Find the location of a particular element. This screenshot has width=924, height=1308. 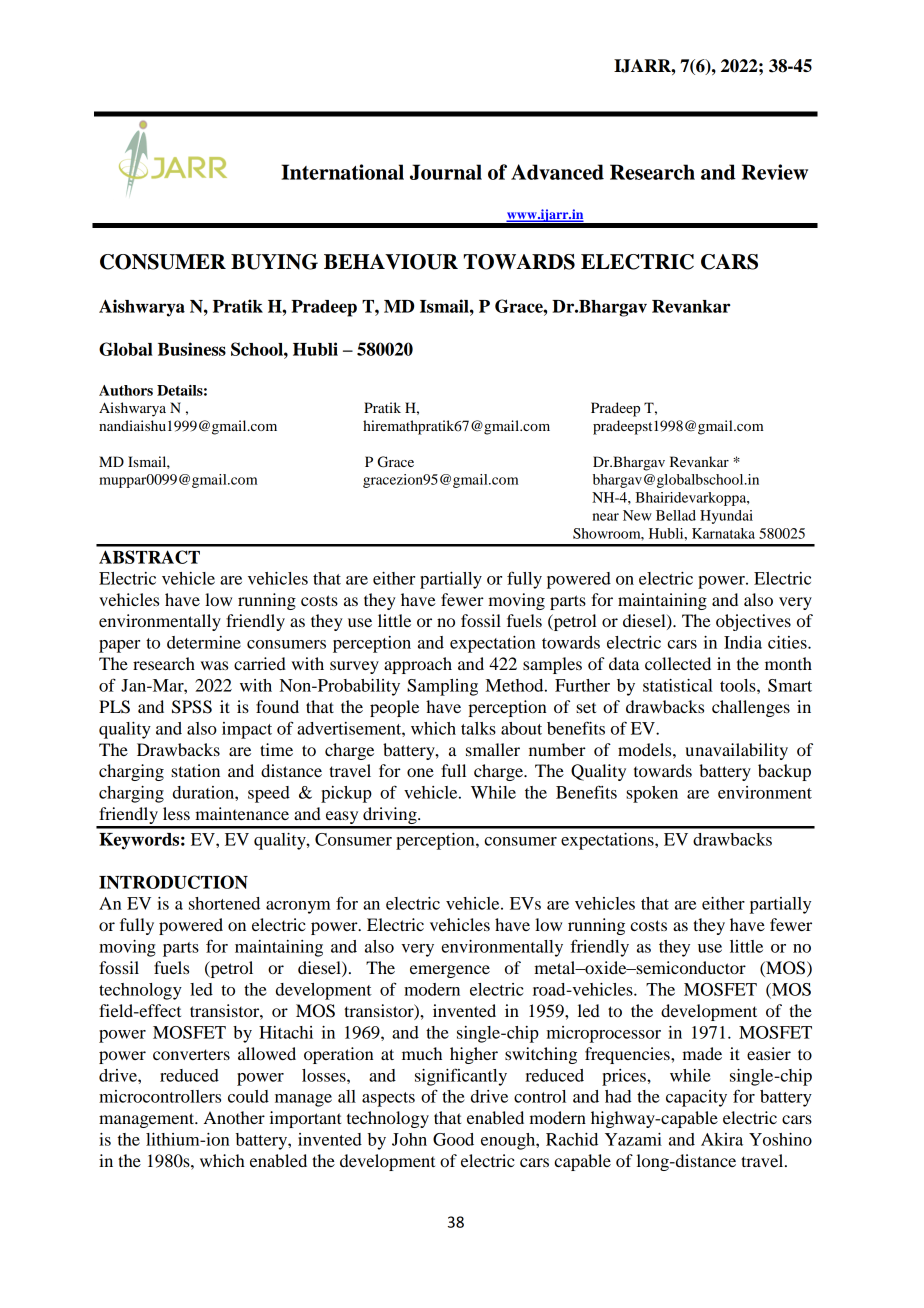

Review is located at coordinates (775, 172).
